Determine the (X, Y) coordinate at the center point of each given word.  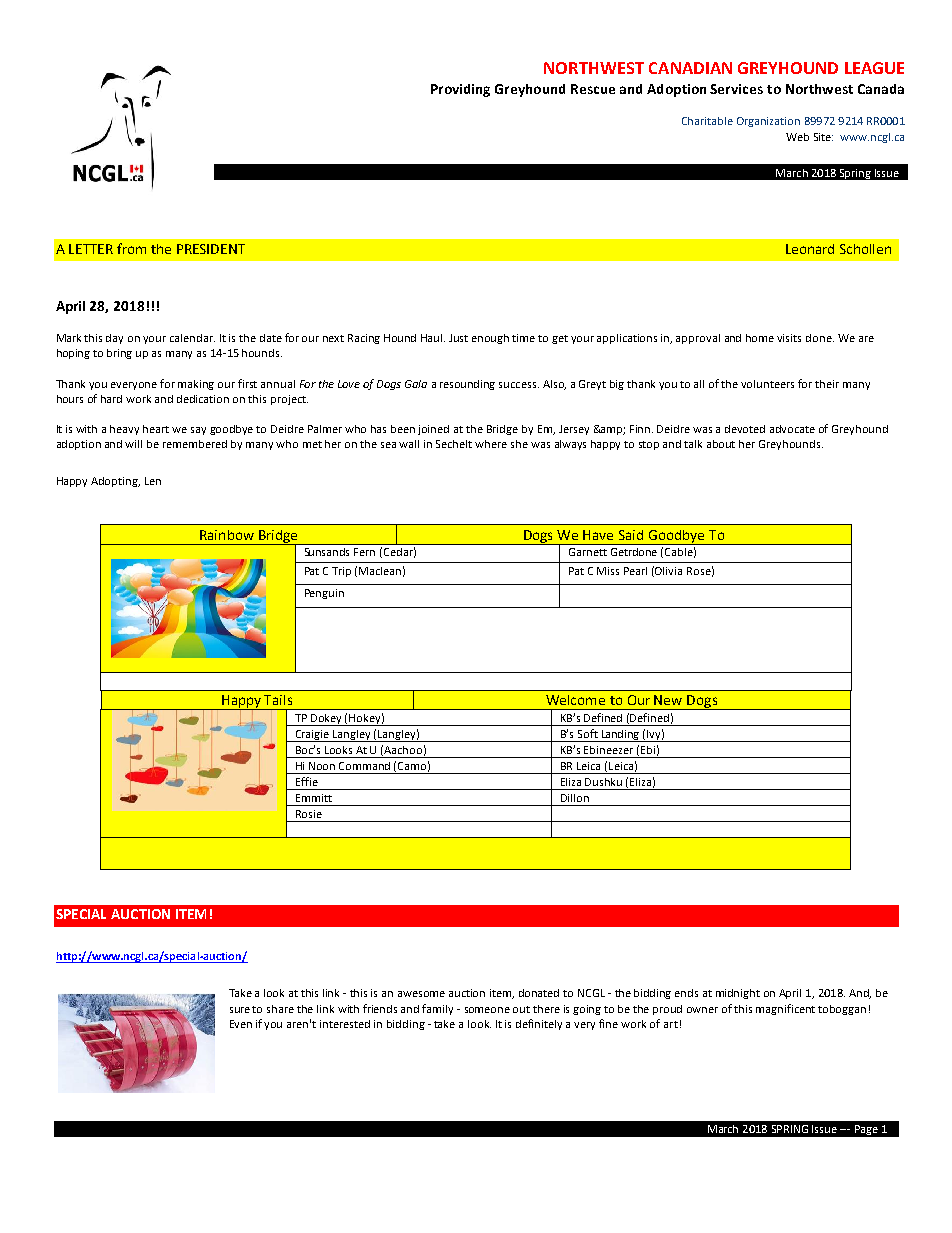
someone (487, 1010)
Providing (460, 90)
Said (631, 535)
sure (240, 1010)
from (131, 248)
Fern (364, 552)
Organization (768, 122)
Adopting (115, 482)
